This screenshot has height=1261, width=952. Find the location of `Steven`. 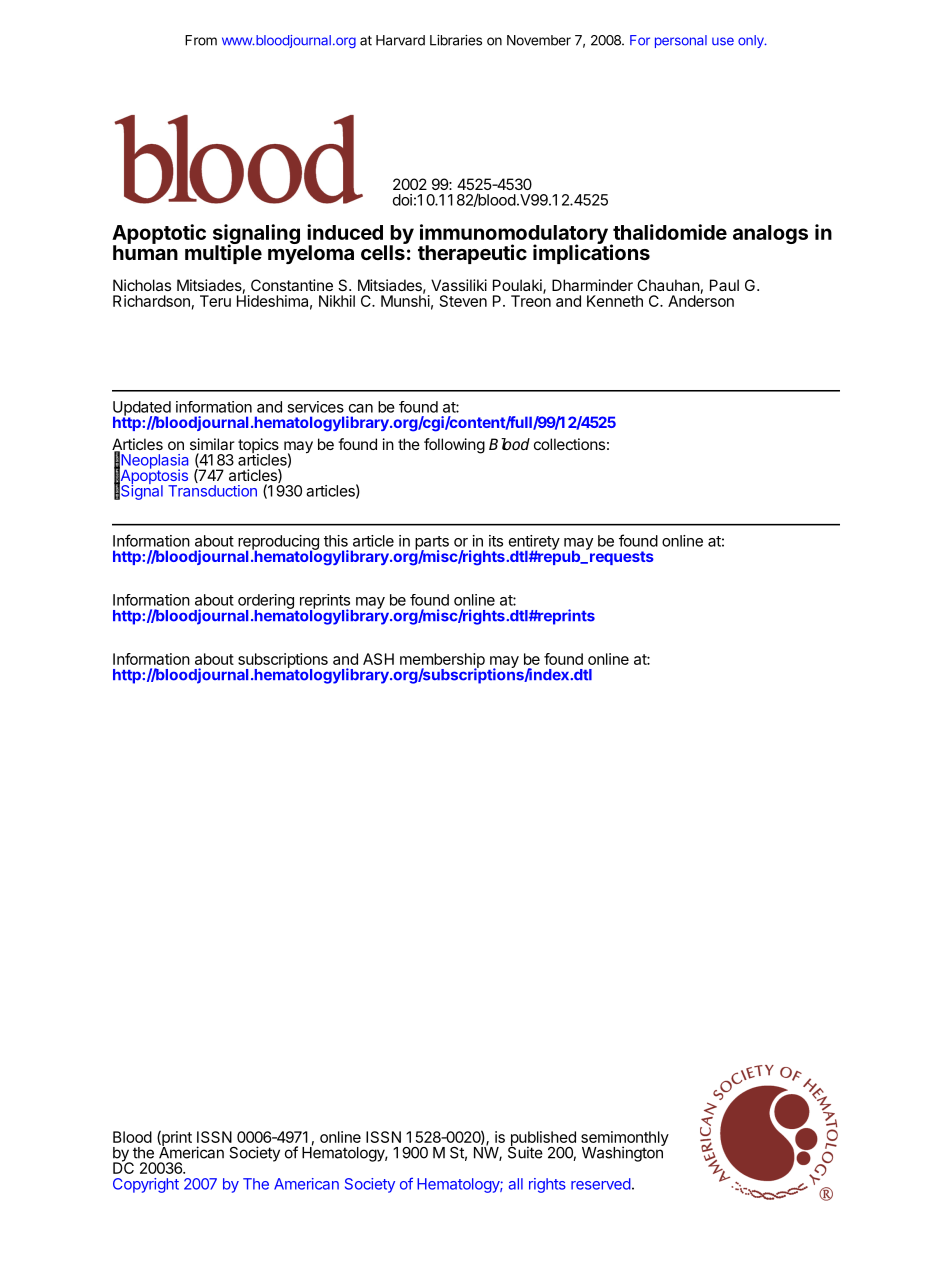

Steven is located at coordinates (463, 301).
